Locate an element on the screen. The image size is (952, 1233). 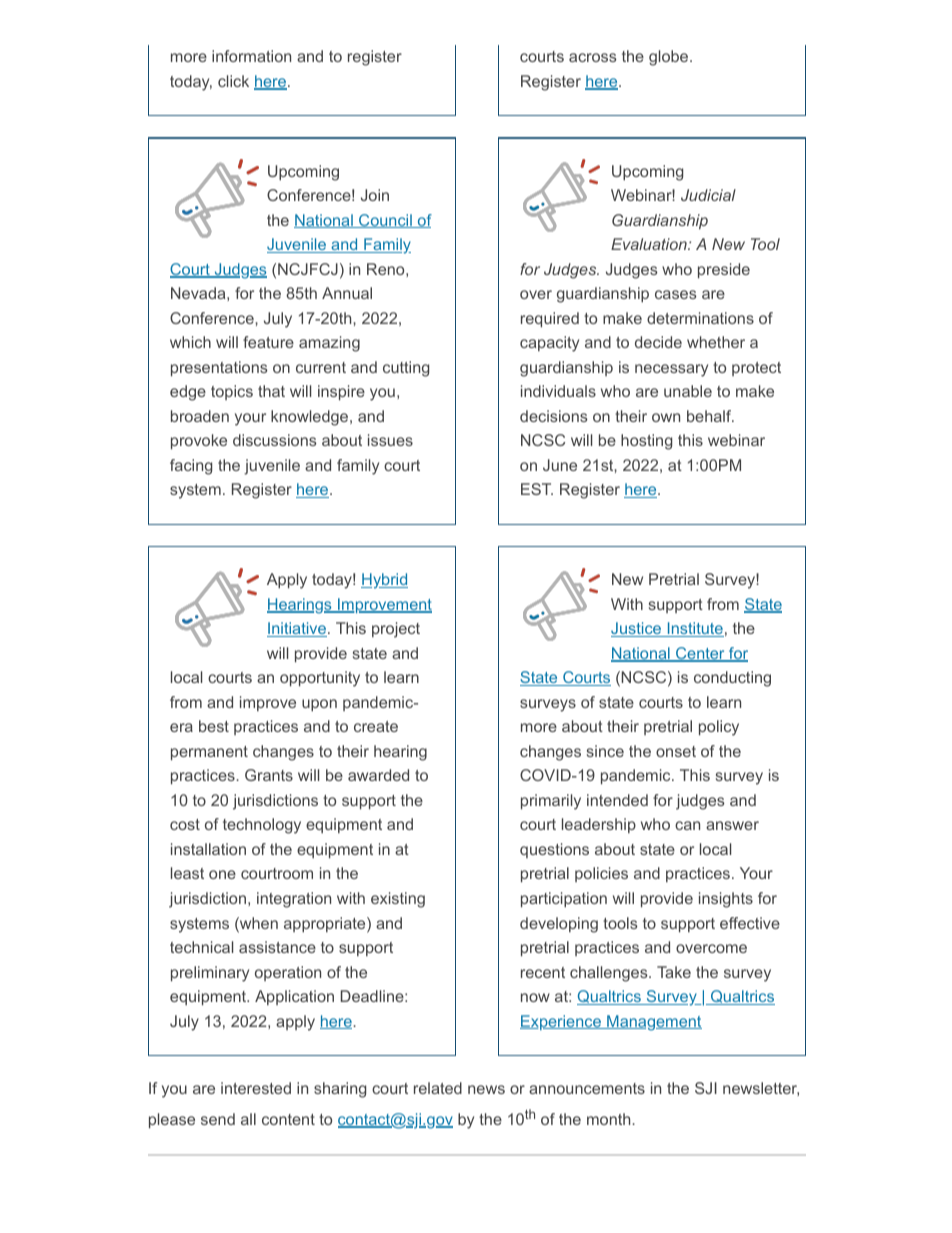
interested is located at coordinates (256, 1088).
